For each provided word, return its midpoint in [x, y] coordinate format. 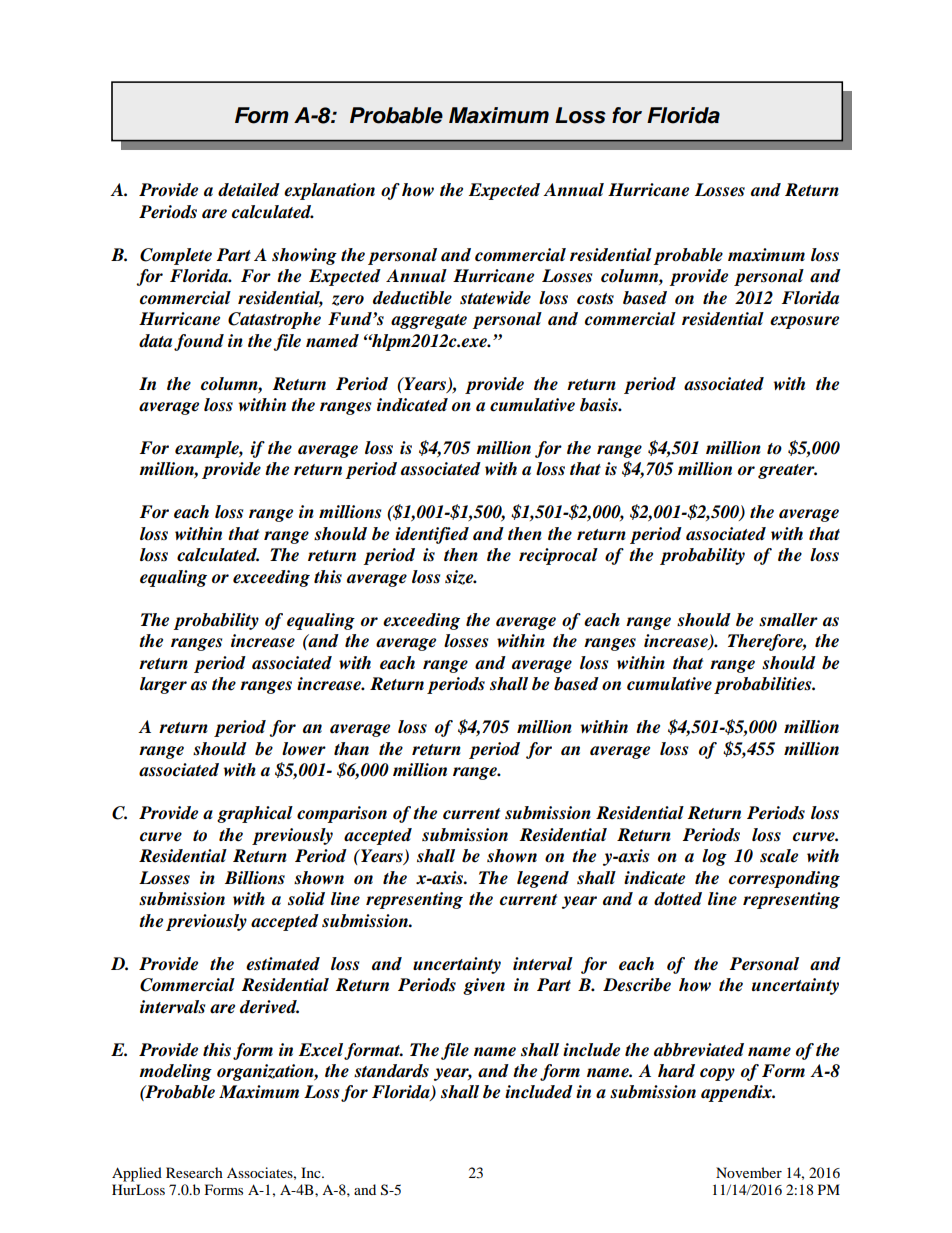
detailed [249, 190]
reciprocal [558, 556]
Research [194, 1172]
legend [543, 879]
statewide [495, 298]
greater [787, 471]
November [749, 1172]
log [714, 857]
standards [391, 1071]
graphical [255, 814]
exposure [804, 322]
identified [432, 535]
